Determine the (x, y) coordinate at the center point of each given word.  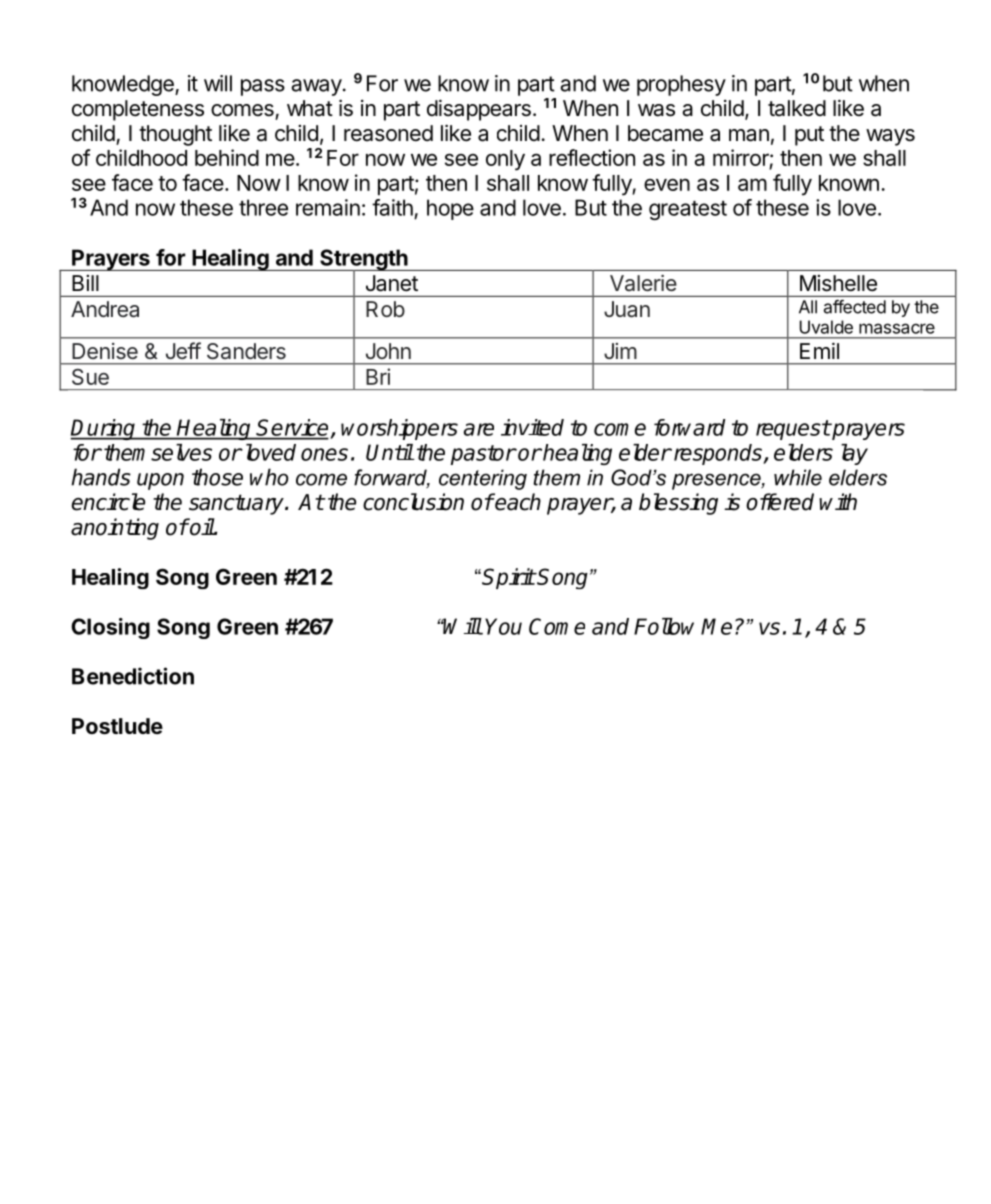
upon (160, 481)
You (503, 626)
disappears (479, 110)
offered (780, 502)
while (798, 477)
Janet (392, 283)
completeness (138, 110)
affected (855, 306)
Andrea (105, 309)
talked (797, 108)
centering (483, 479)
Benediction (133, 676)
